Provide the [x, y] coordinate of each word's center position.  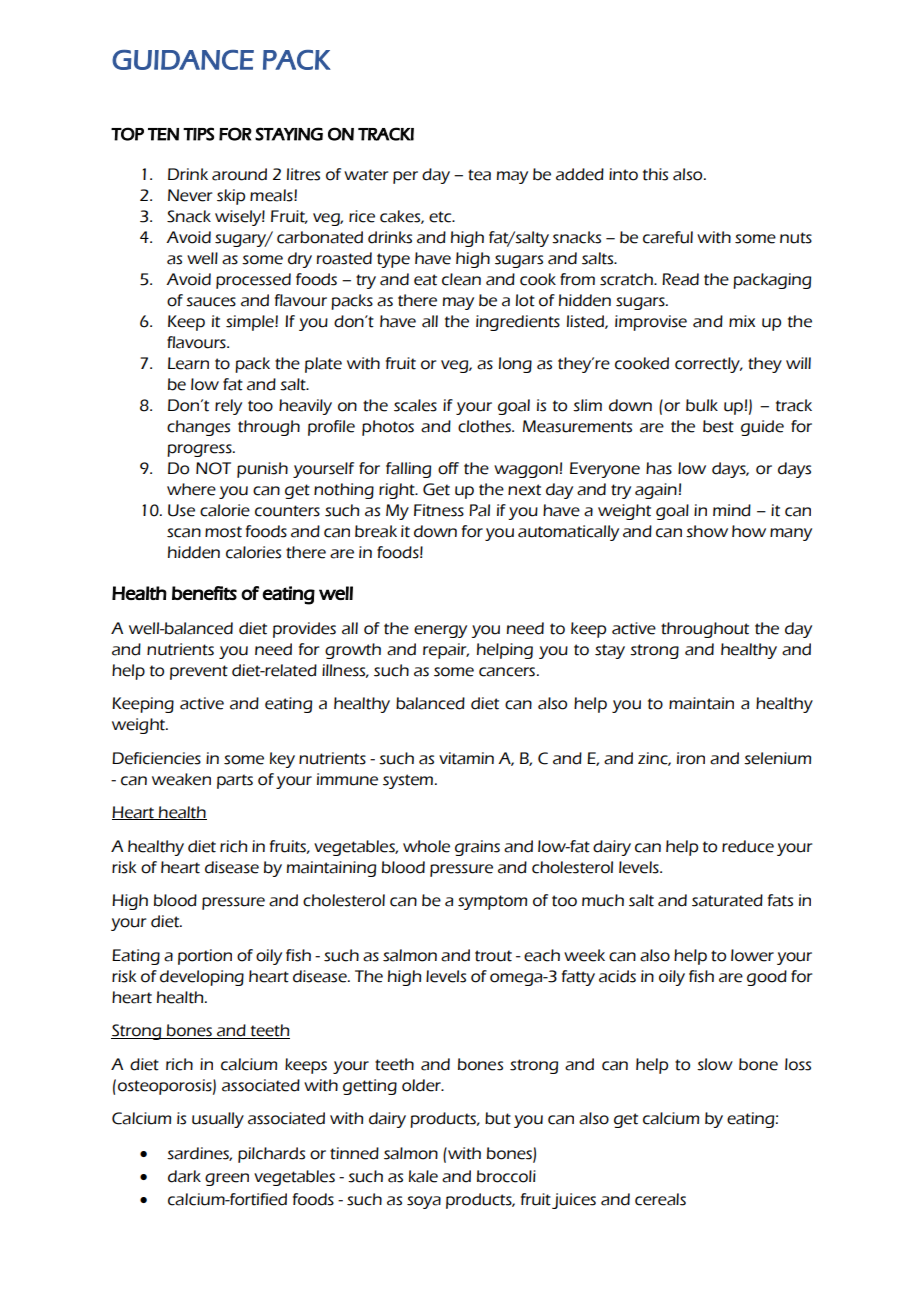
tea [479, 175]
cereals [660, 1199]
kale [423, 1176]
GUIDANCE [183, 60]
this [655, 174]
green [227, 1179]
